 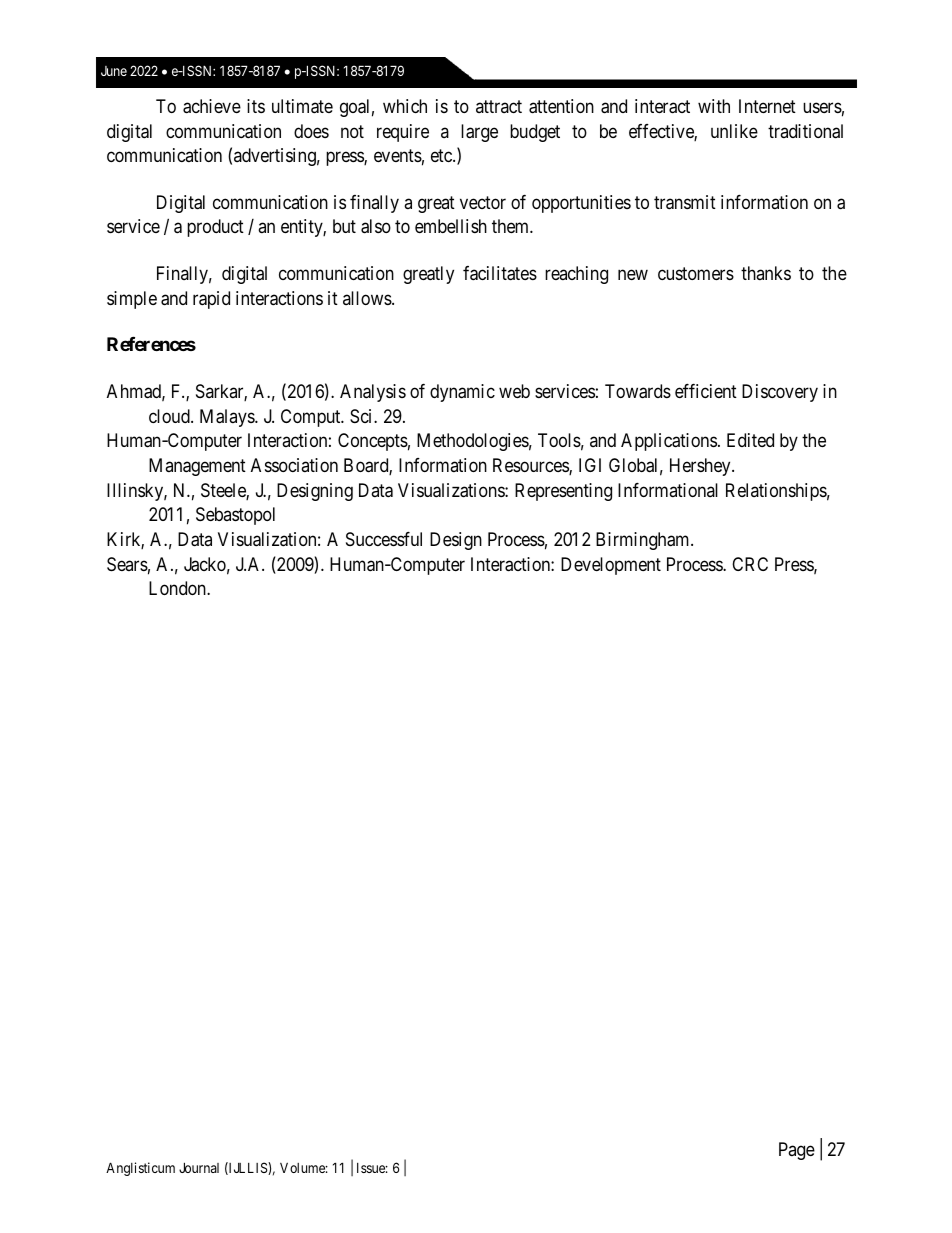 I want to click on Page, so click(x=797, y=1151).
